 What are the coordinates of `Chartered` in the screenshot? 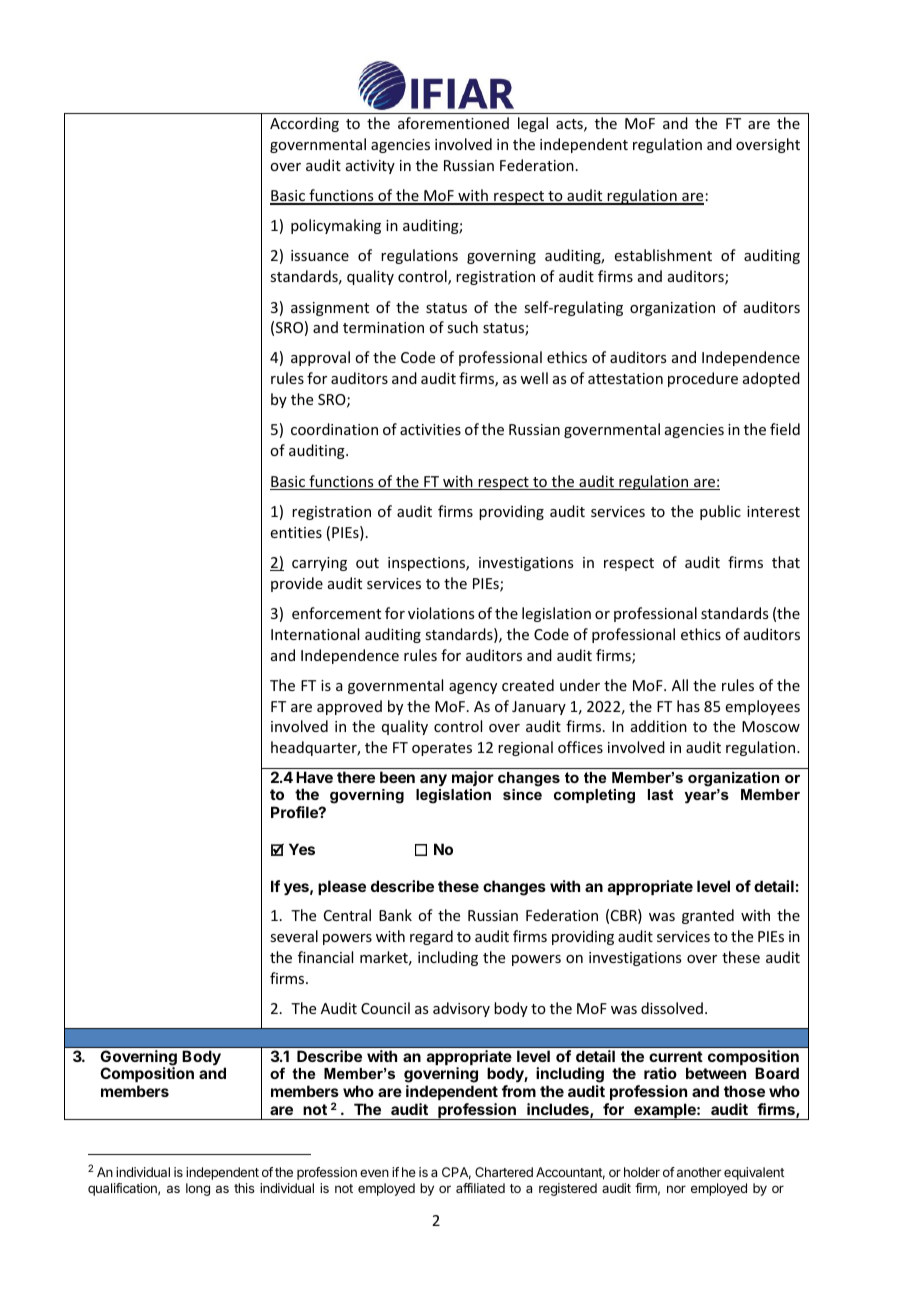 It's located at (504, 1172).
